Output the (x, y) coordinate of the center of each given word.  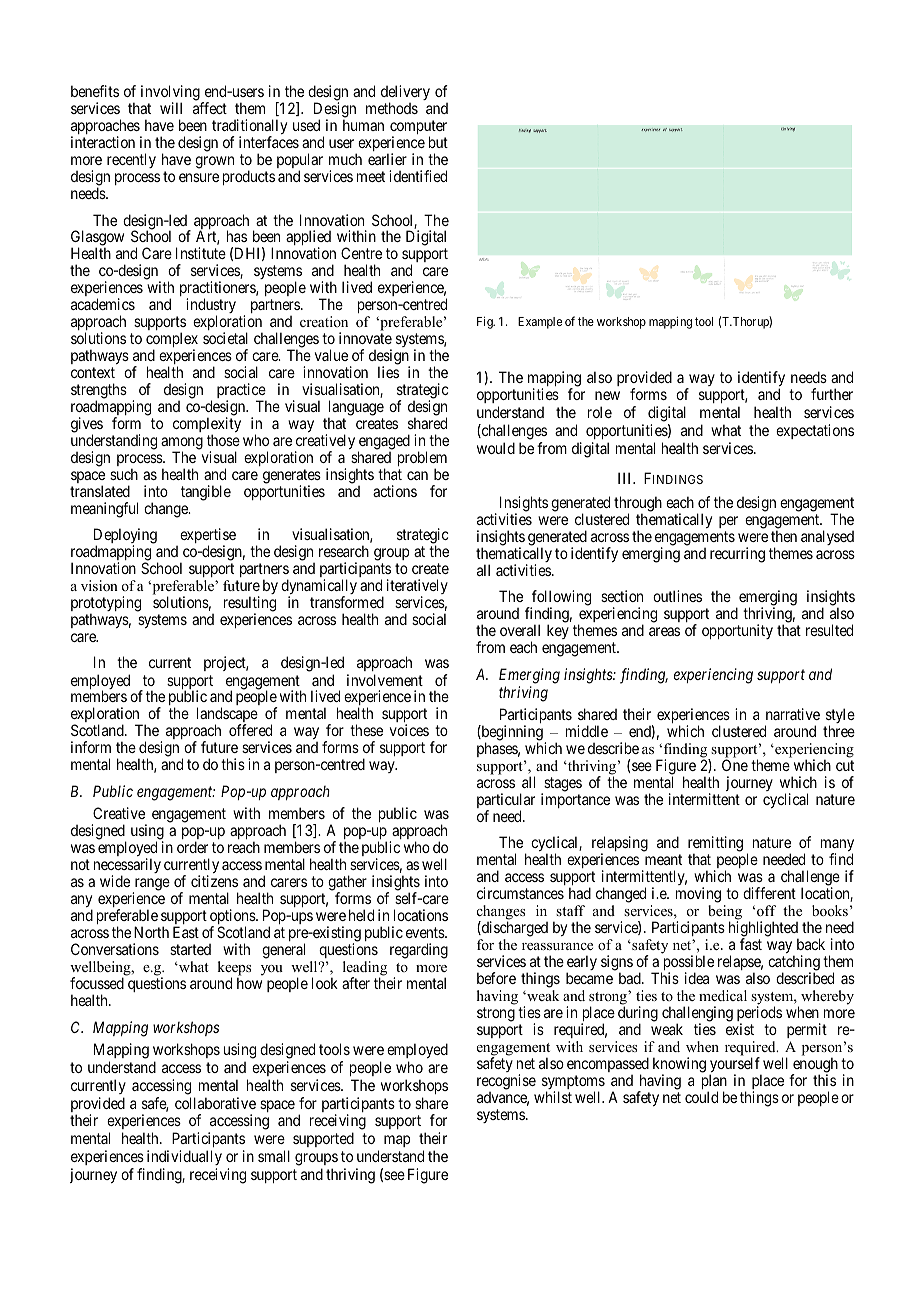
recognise (506, 1082)
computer (418, 129)
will (171, 108)
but (438, 142)
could (701, 1097)
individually (184, 1159)
